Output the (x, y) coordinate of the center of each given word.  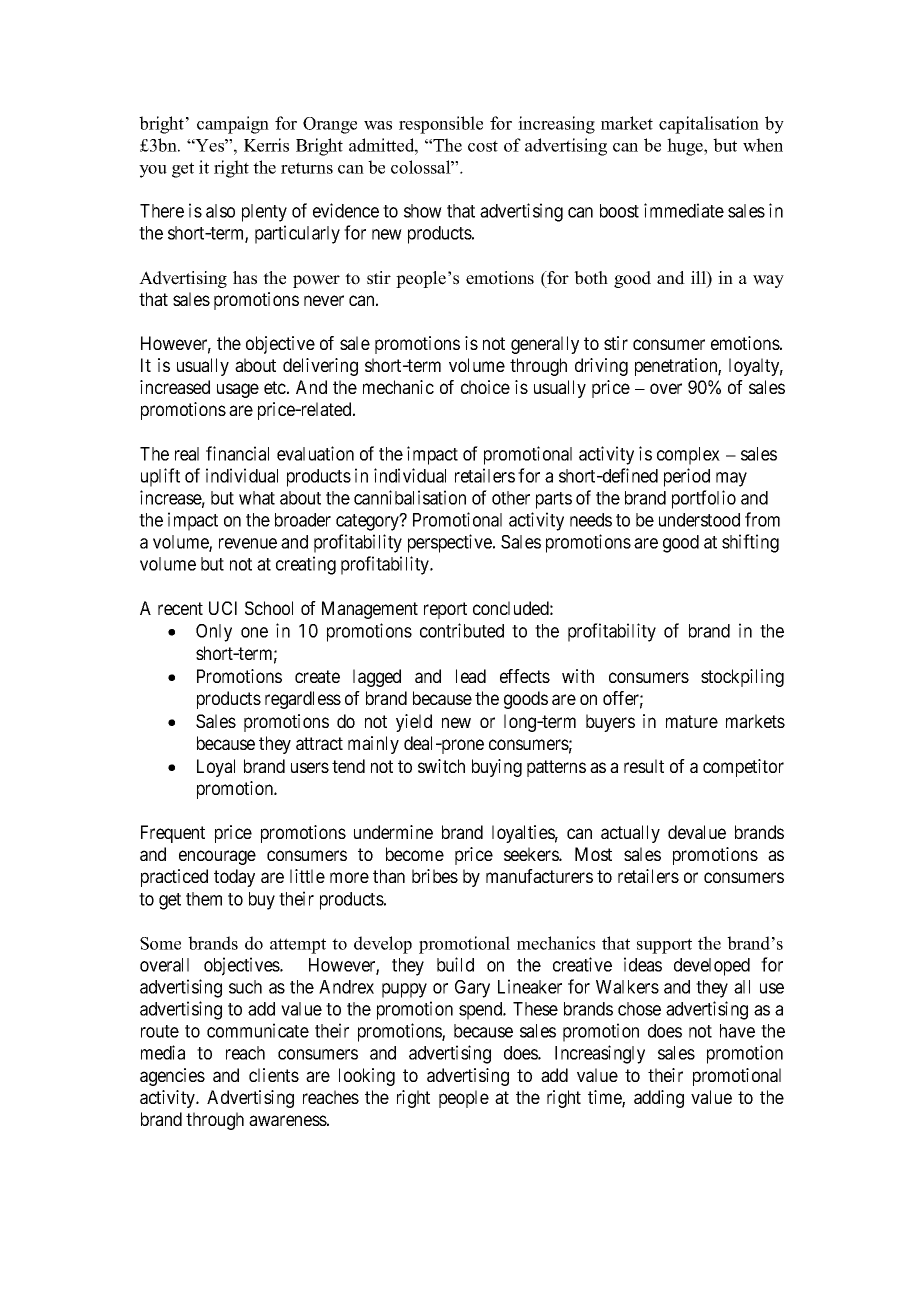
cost (483, 146)
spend (482, 1011)
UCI (223, 608)
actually (630, 834)
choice (485, 387)
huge (686, 147)
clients (274, 1075)
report (445, 610)
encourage (217, 857)
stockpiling (742, 678)
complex (688, 456)
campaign (233, 125)
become (415, 854)
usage (238, 390)
